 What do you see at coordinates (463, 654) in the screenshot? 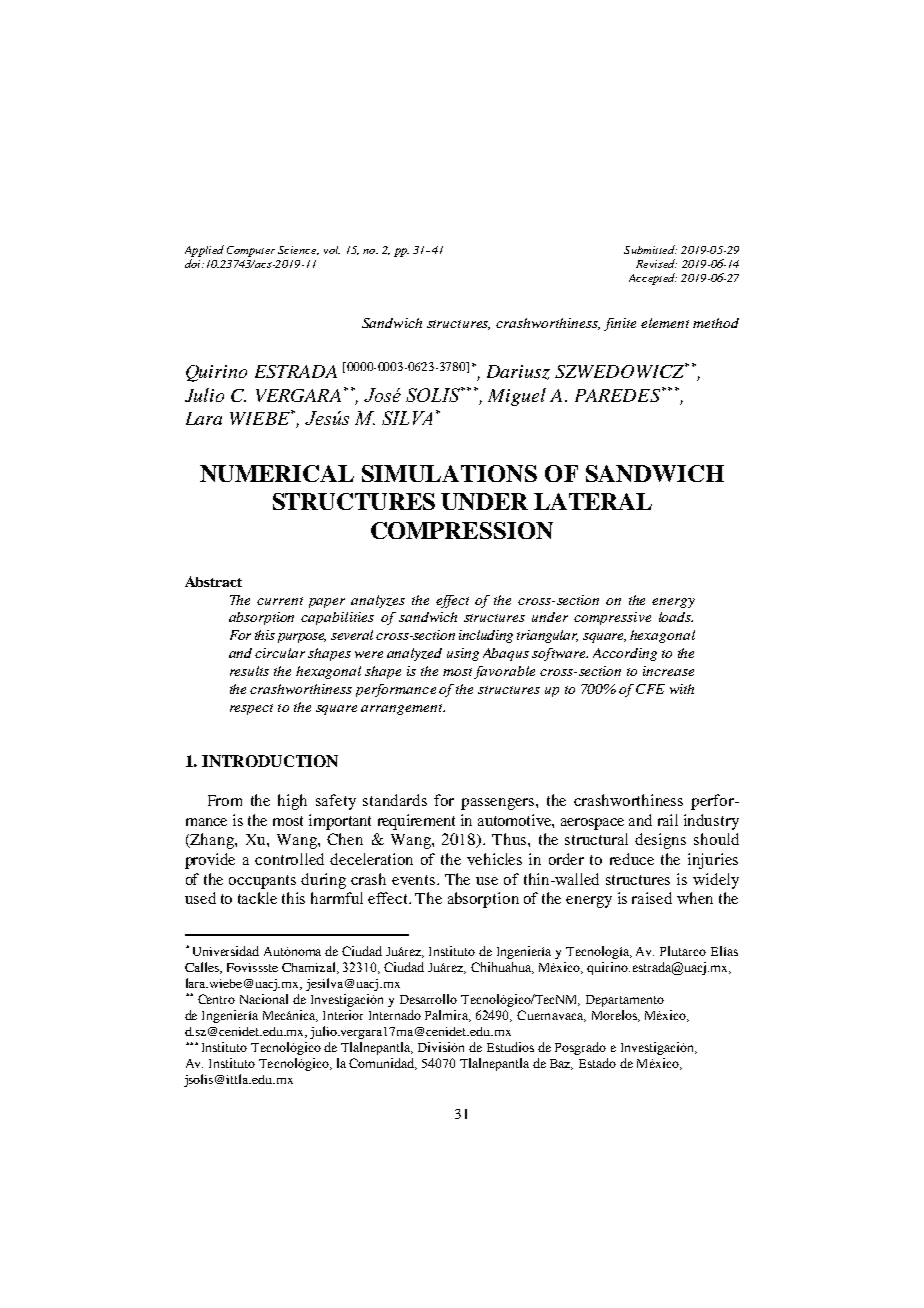
I see `using` at bounding box center [463, 654].
